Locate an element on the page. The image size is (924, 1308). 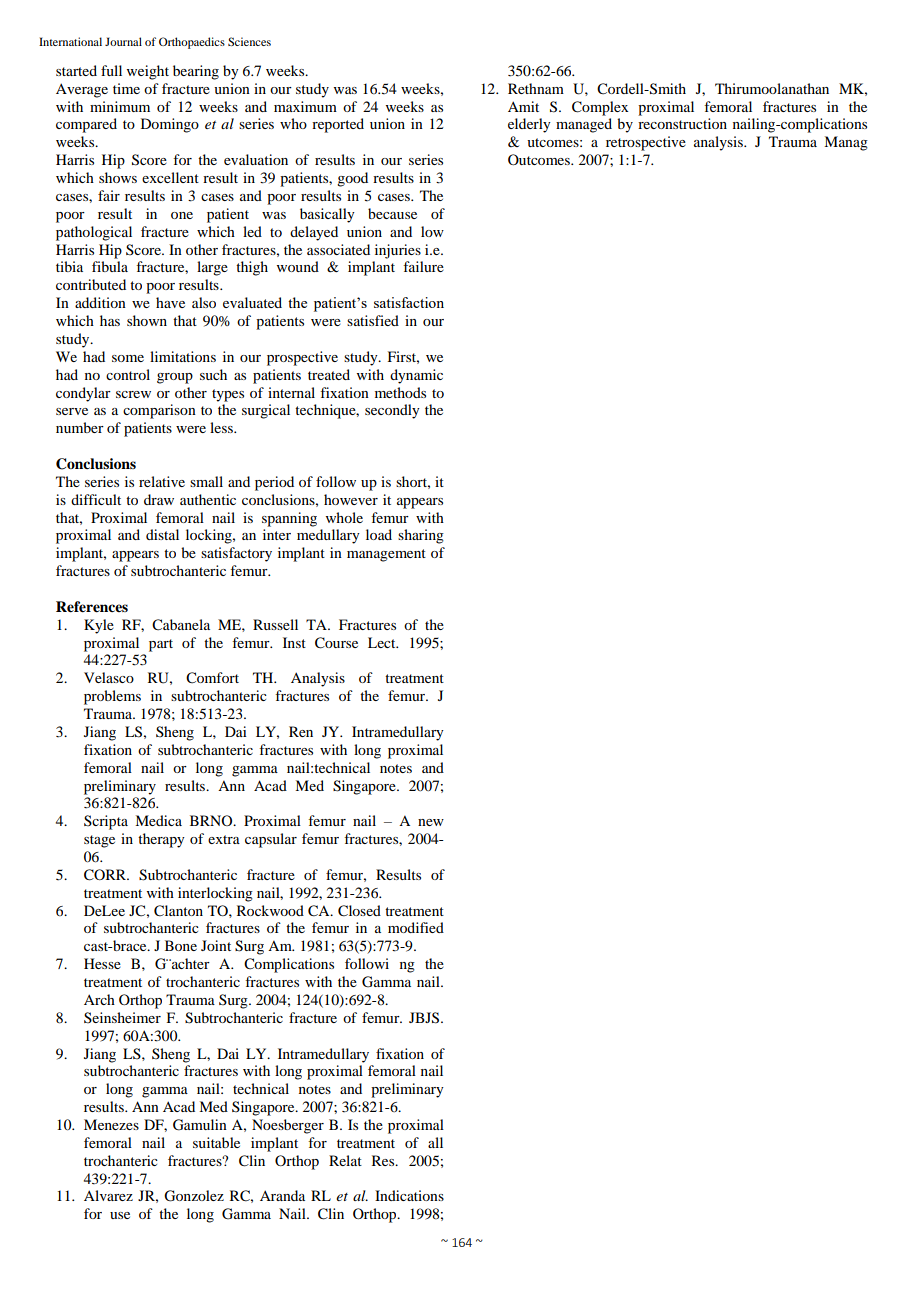
Menezes is located at coordinates (111, 1124).
